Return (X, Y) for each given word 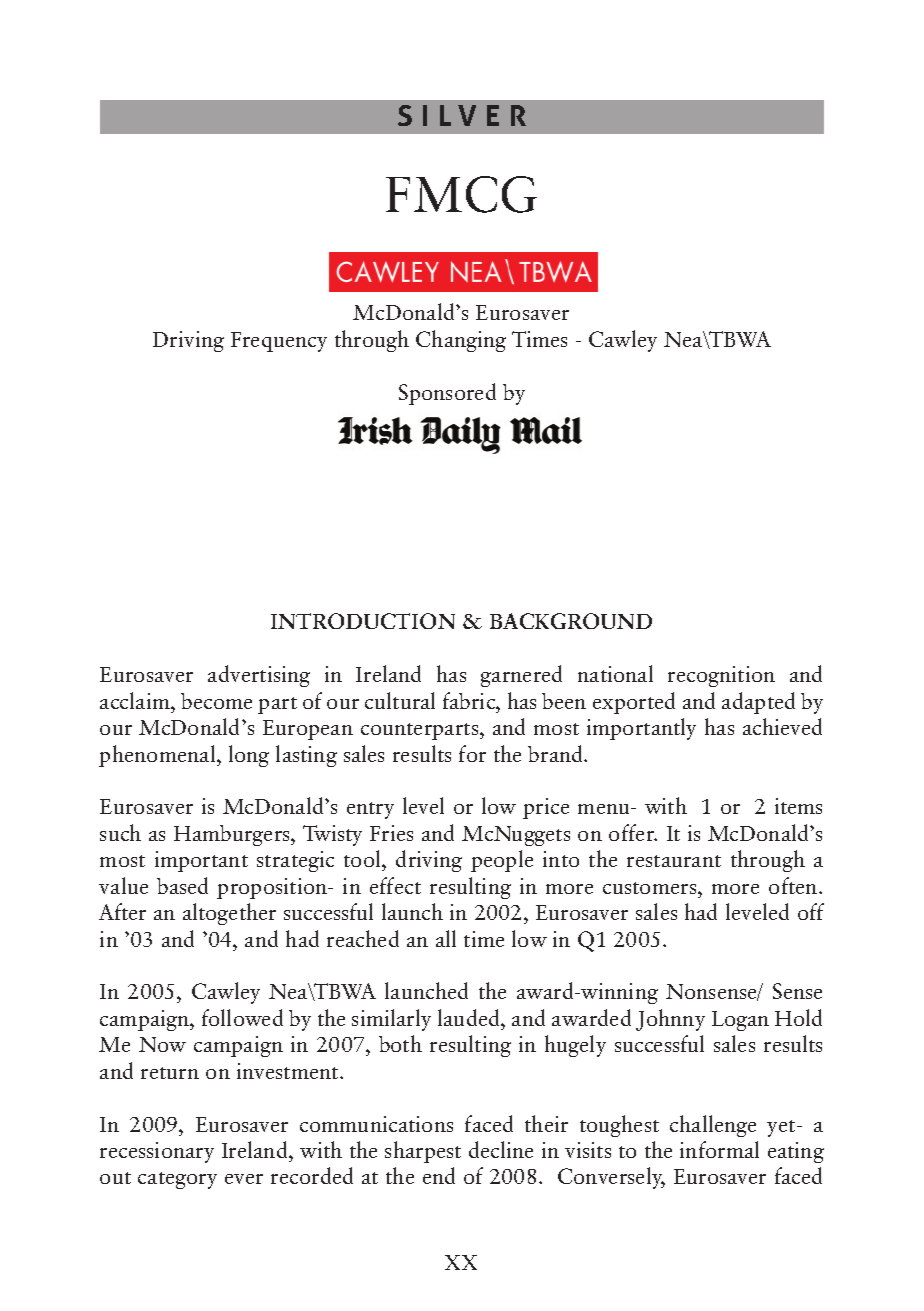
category (177, 1180)
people (502, 861)
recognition (721, 676)
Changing (461, 341)
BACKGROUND (571, 621)
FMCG (461, 194)
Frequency (279, 342)
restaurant (674, 861)
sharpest (423, 1152)
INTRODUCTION (363, 621)
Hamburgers (233, 835)
